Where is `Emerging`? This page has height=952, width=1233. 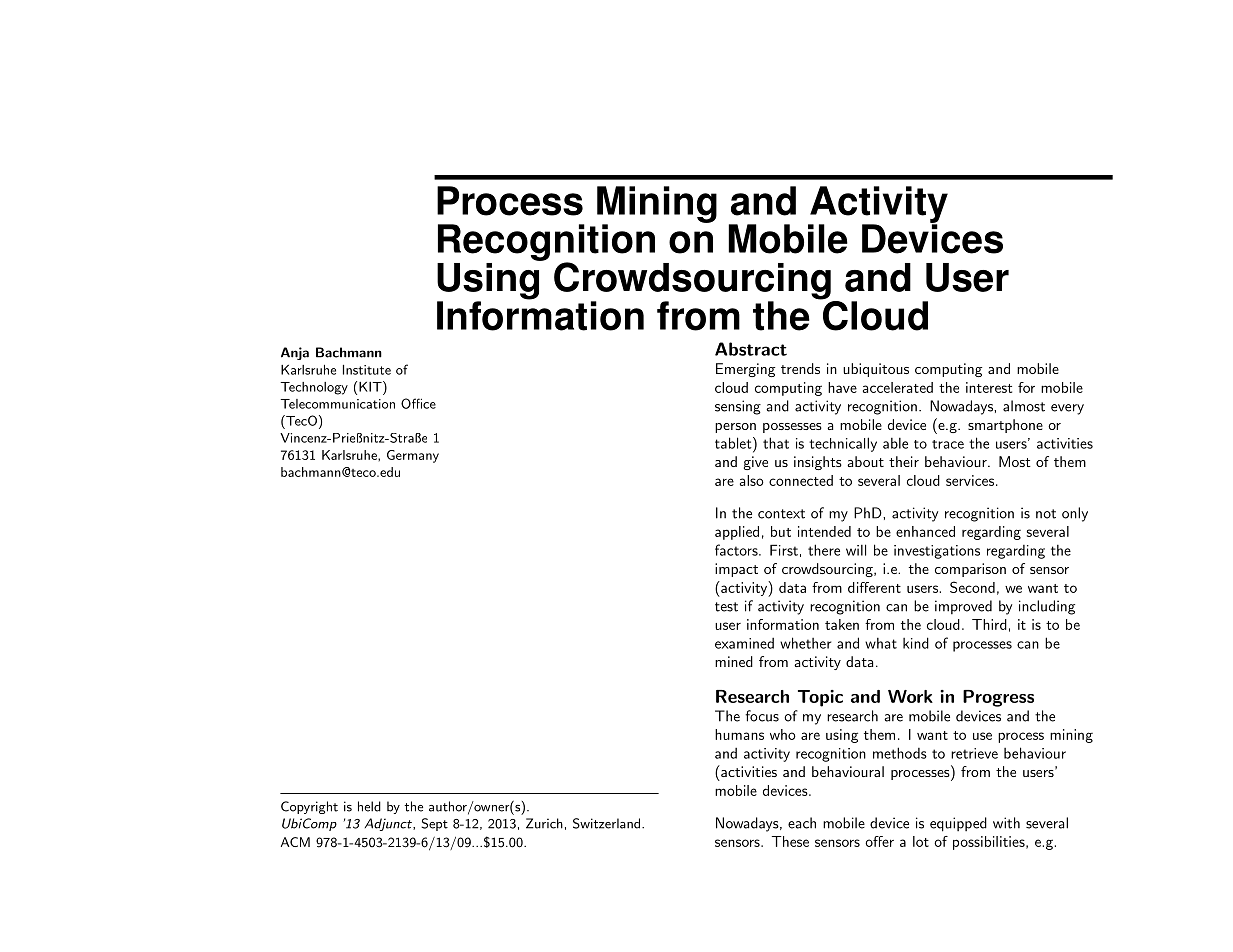 Emerging is located at coordinates (745, 370).
